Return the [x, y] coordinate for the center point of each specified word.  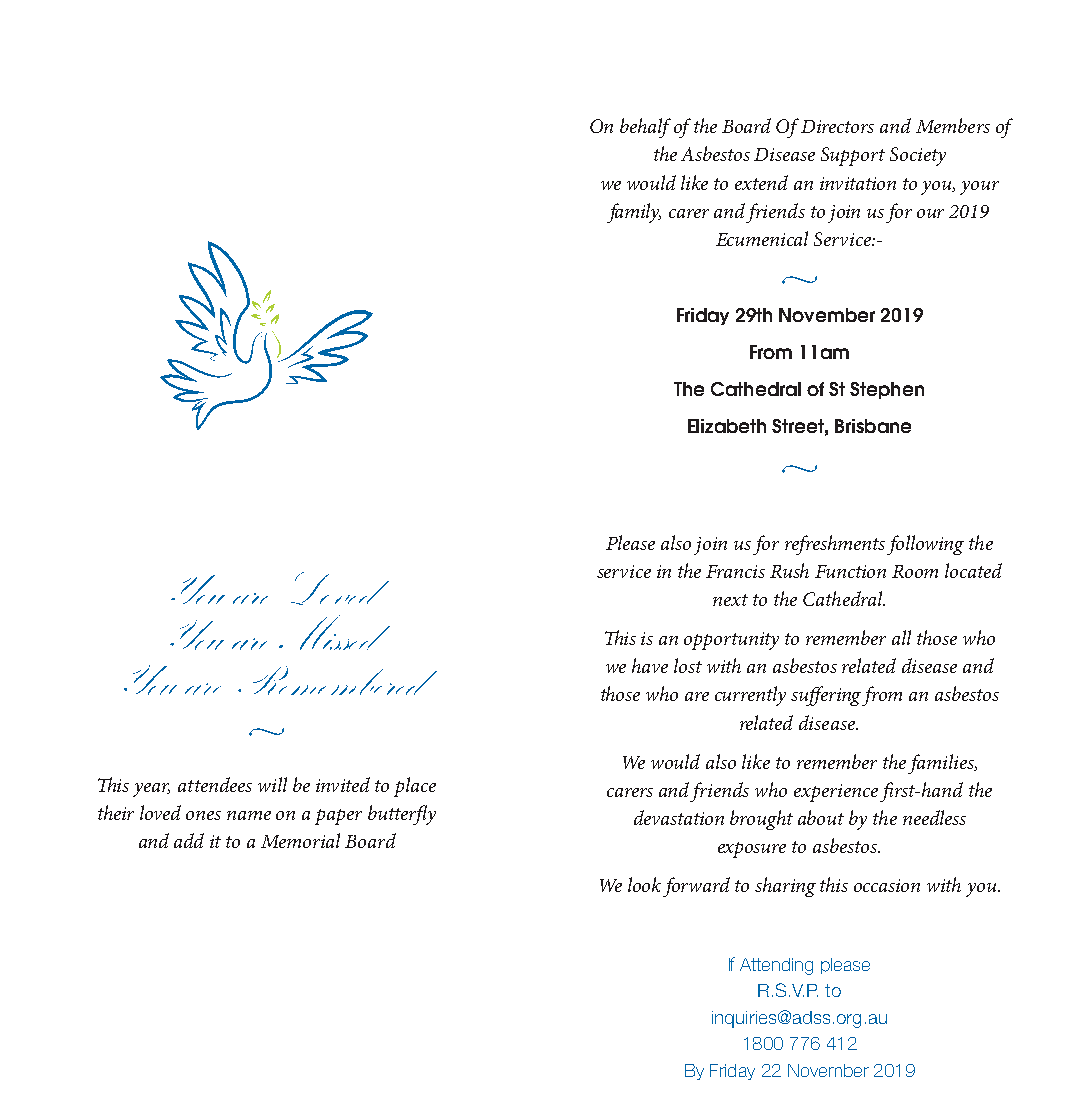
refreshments [835, 545]
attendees [215, 784]
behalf [645, 128]
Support [853, 156]
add [189, 840]
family [634, 213]
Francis [735, 571]
